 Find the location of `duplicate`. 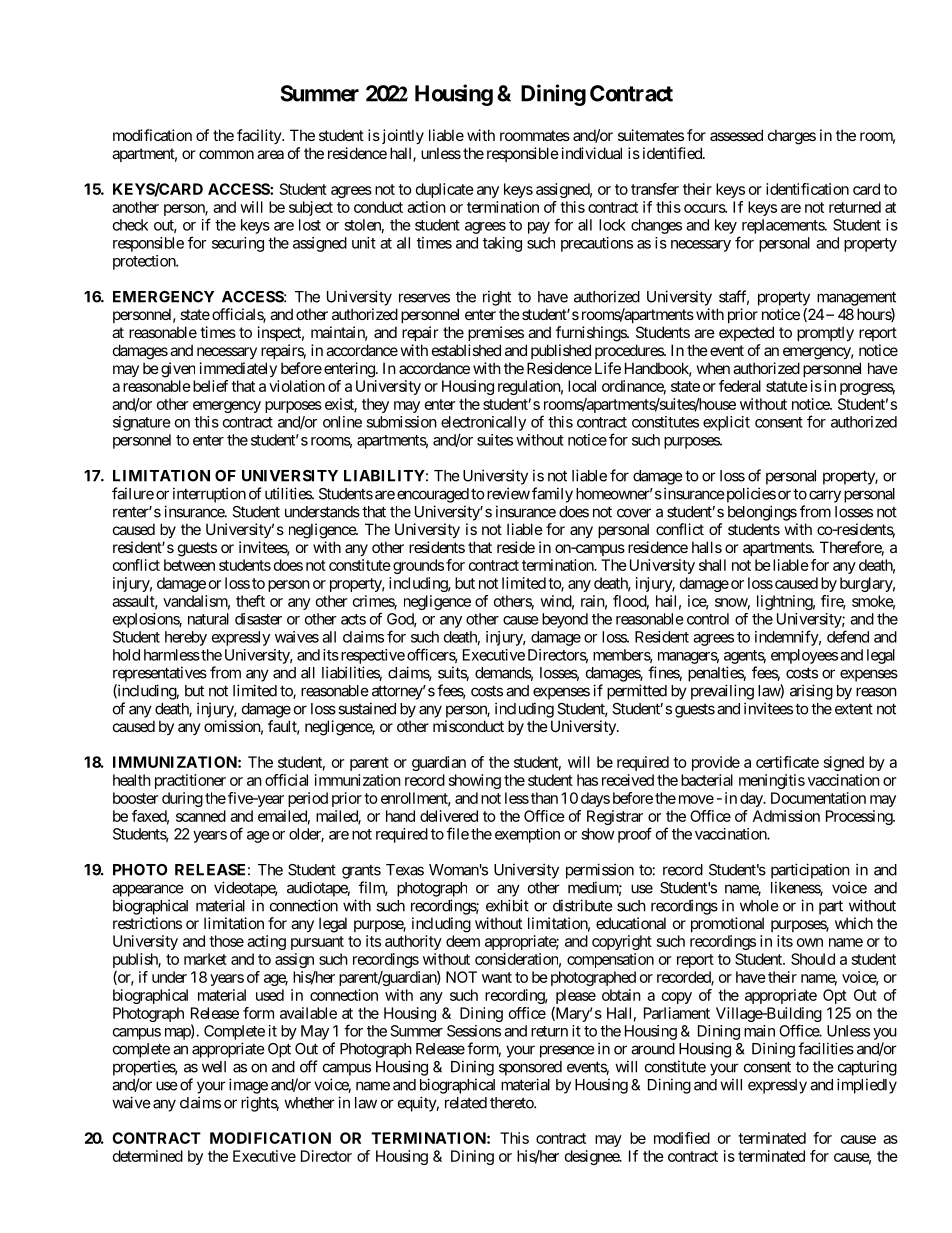

duplicate is located at coordinates (445, 190).
